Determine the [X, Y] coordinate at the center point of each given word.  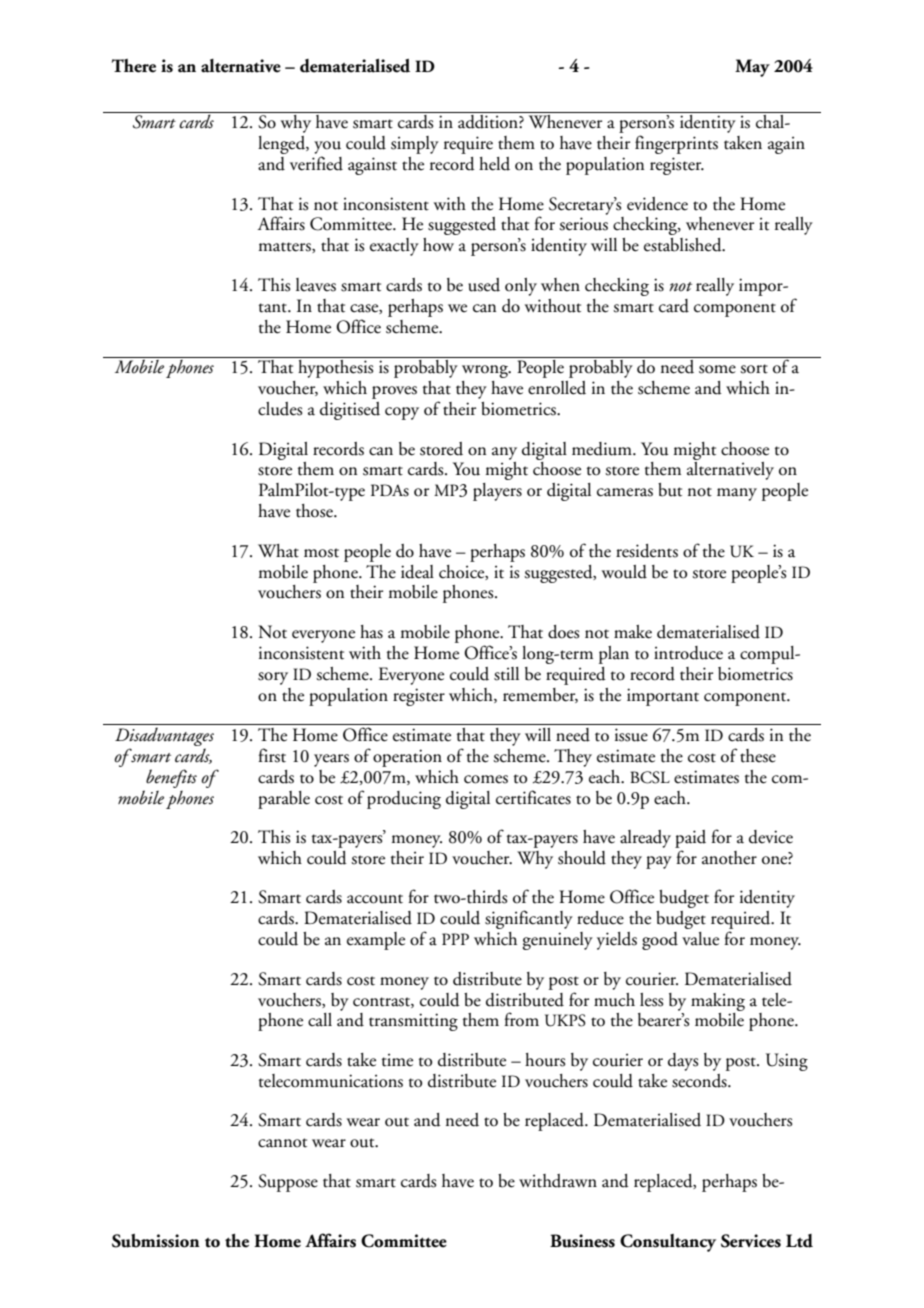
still [506, 674]
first [272, 755]
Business [582, 1241]
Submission [156, 1241]
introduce [688, 653]
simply [415, 145]
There [134, 66]
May [752, 68]
